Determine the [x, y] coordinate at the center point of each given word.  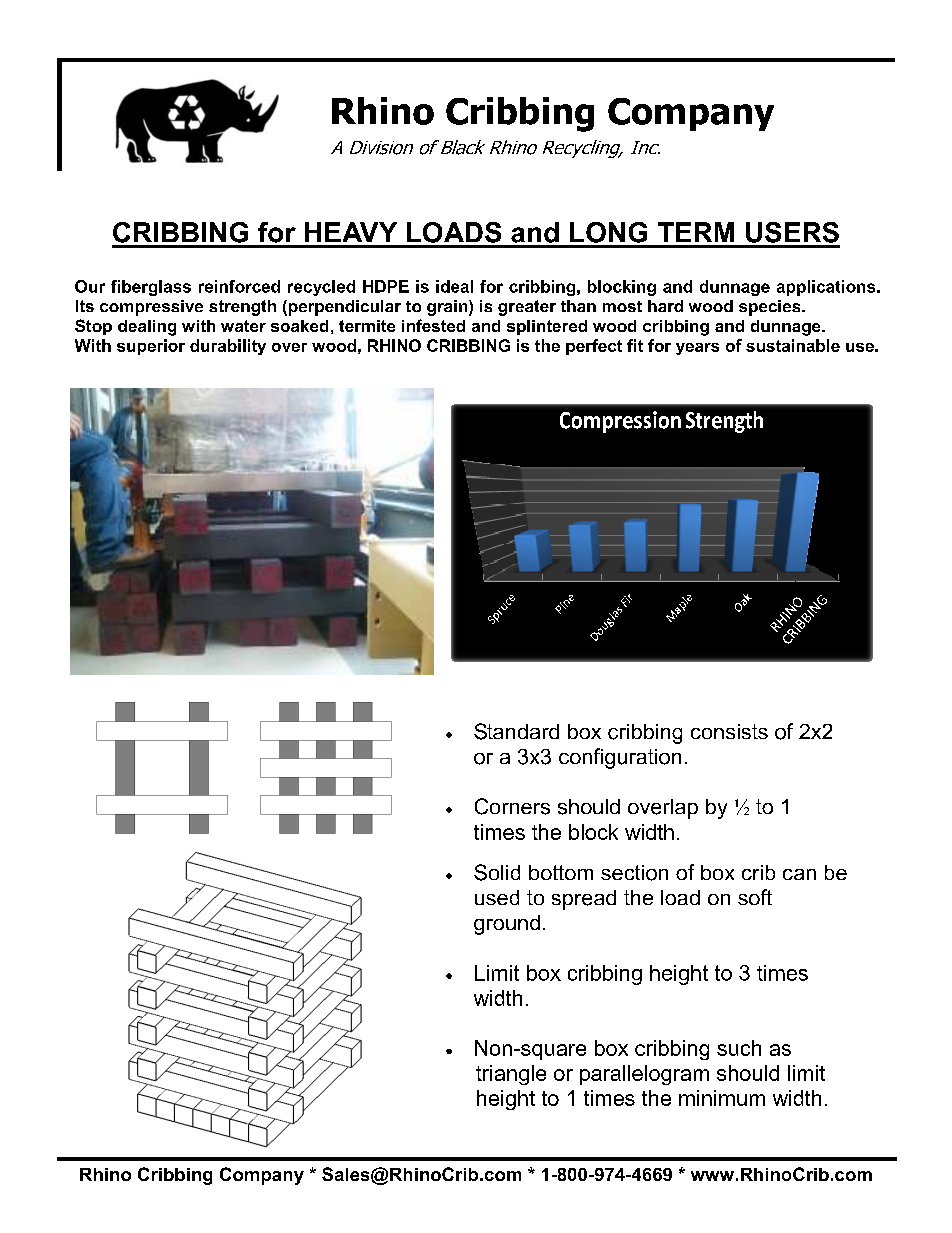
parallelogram [644, 1075]
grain [448, 308]
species [771, 308]
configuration [620, 758]
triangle [511, 1075]
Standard [516, 731]
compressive [151, 308]
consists [729, 731]
